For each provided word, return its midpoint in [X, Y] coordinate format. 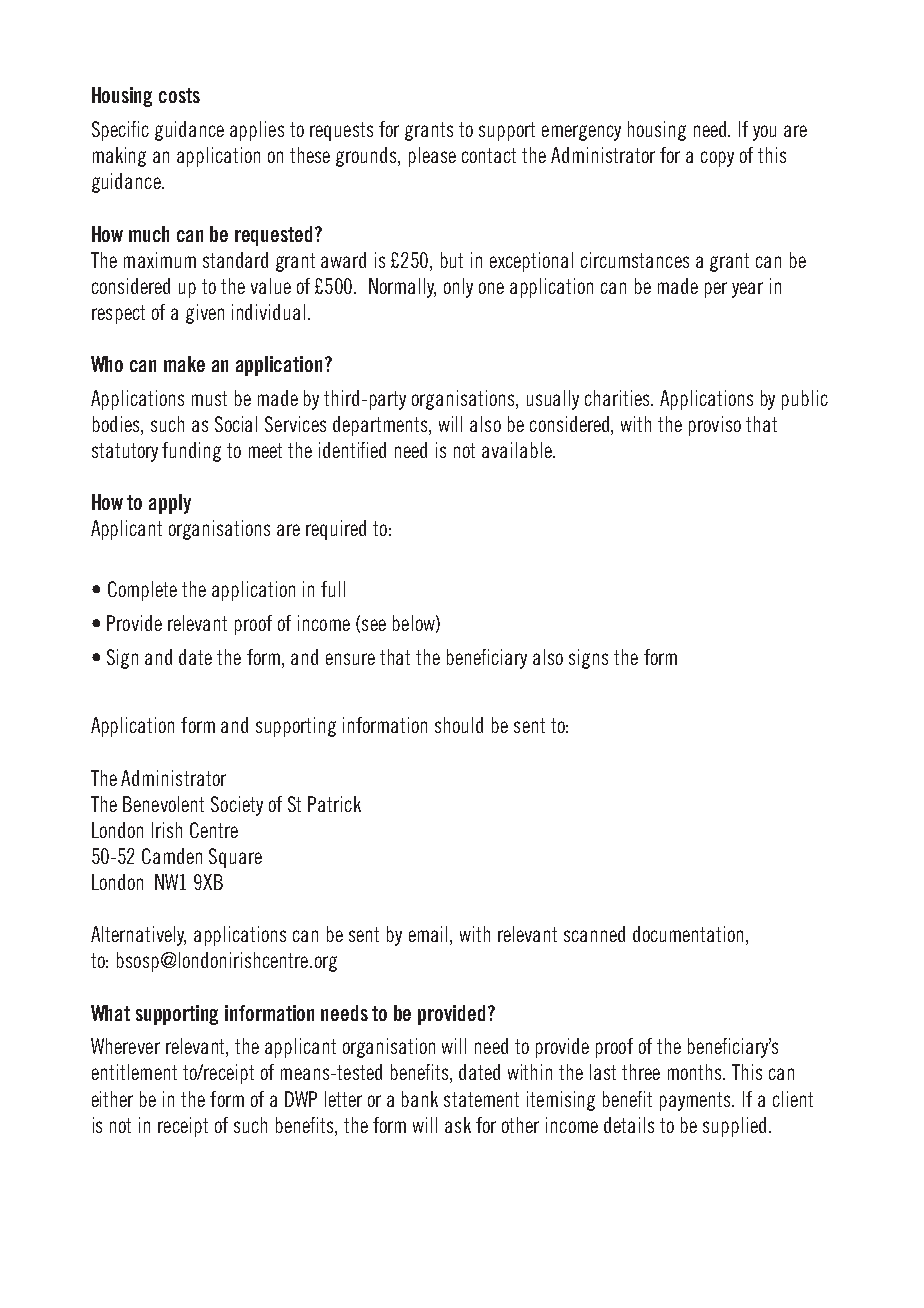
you [764, 133]
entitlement [134, 1072]
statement [481, 1099]
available [518, 450]
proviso [715, 426]
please [432, 157]
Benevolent [163, 804]
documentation [688, 934]
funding [191, 452]
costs [179, 95]
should [459, 725]
